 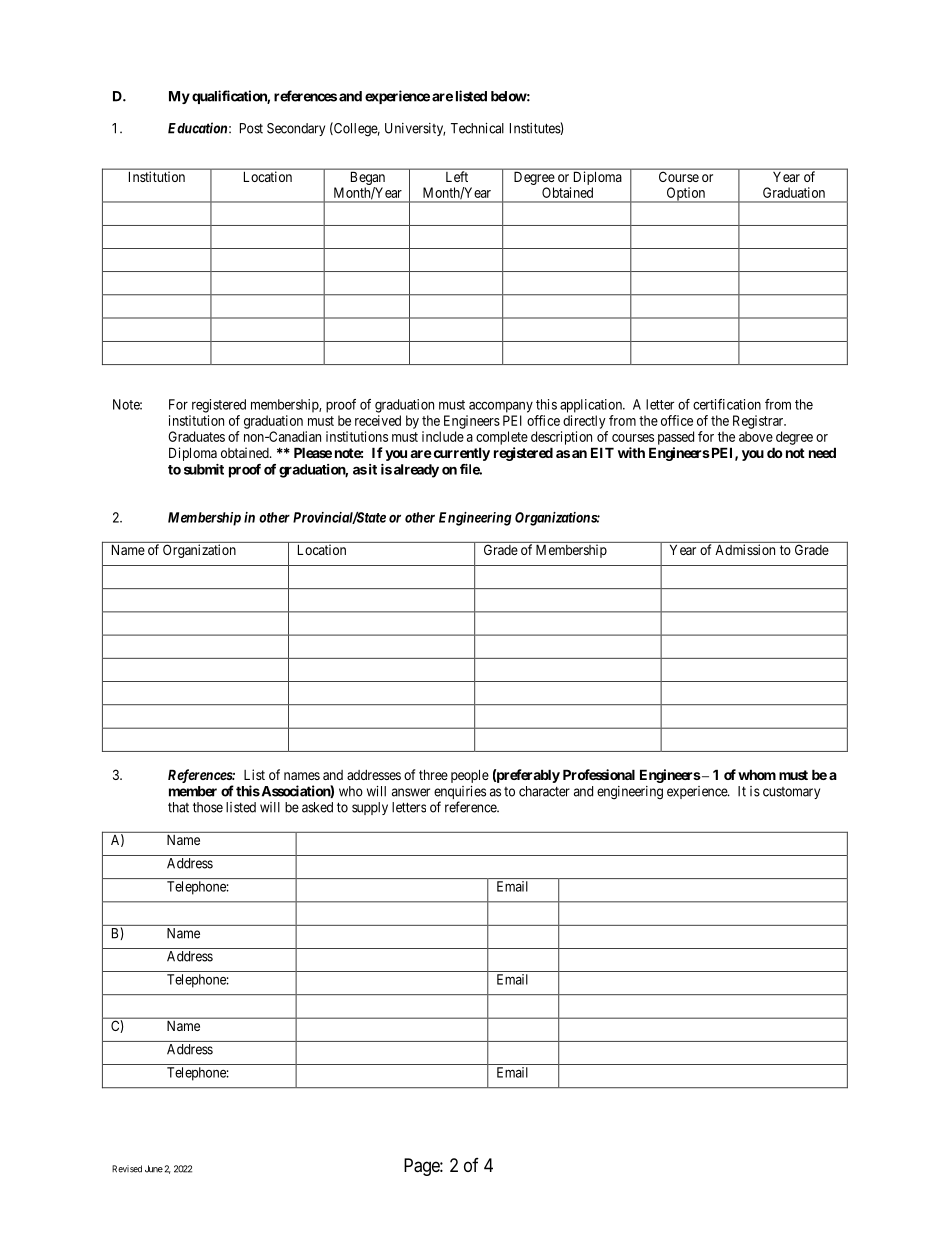 What do you see at coordinates (460, 454) in the image?
I see `currently` at bounding box center [460, 454].
